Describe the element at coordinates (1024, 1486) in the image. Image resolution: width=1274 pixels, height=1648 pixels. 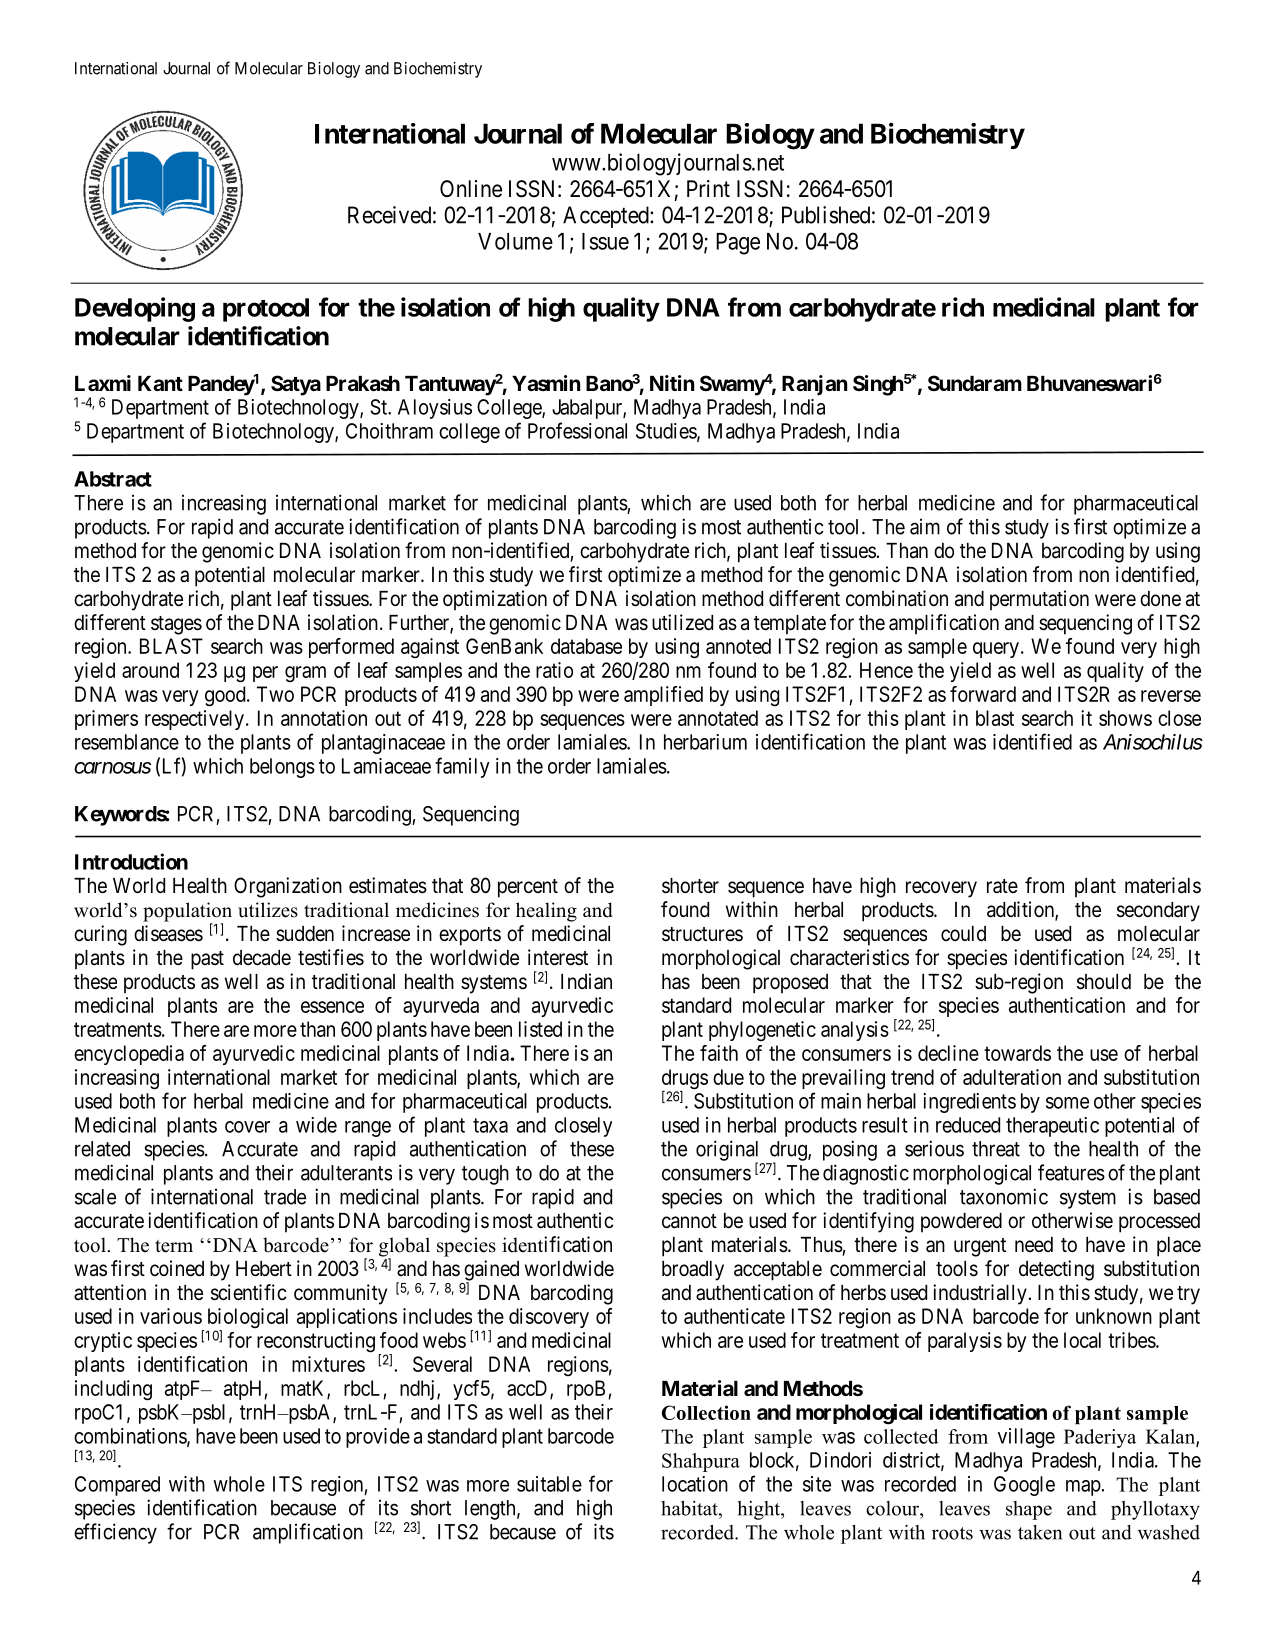
I see `Google` at that location.
